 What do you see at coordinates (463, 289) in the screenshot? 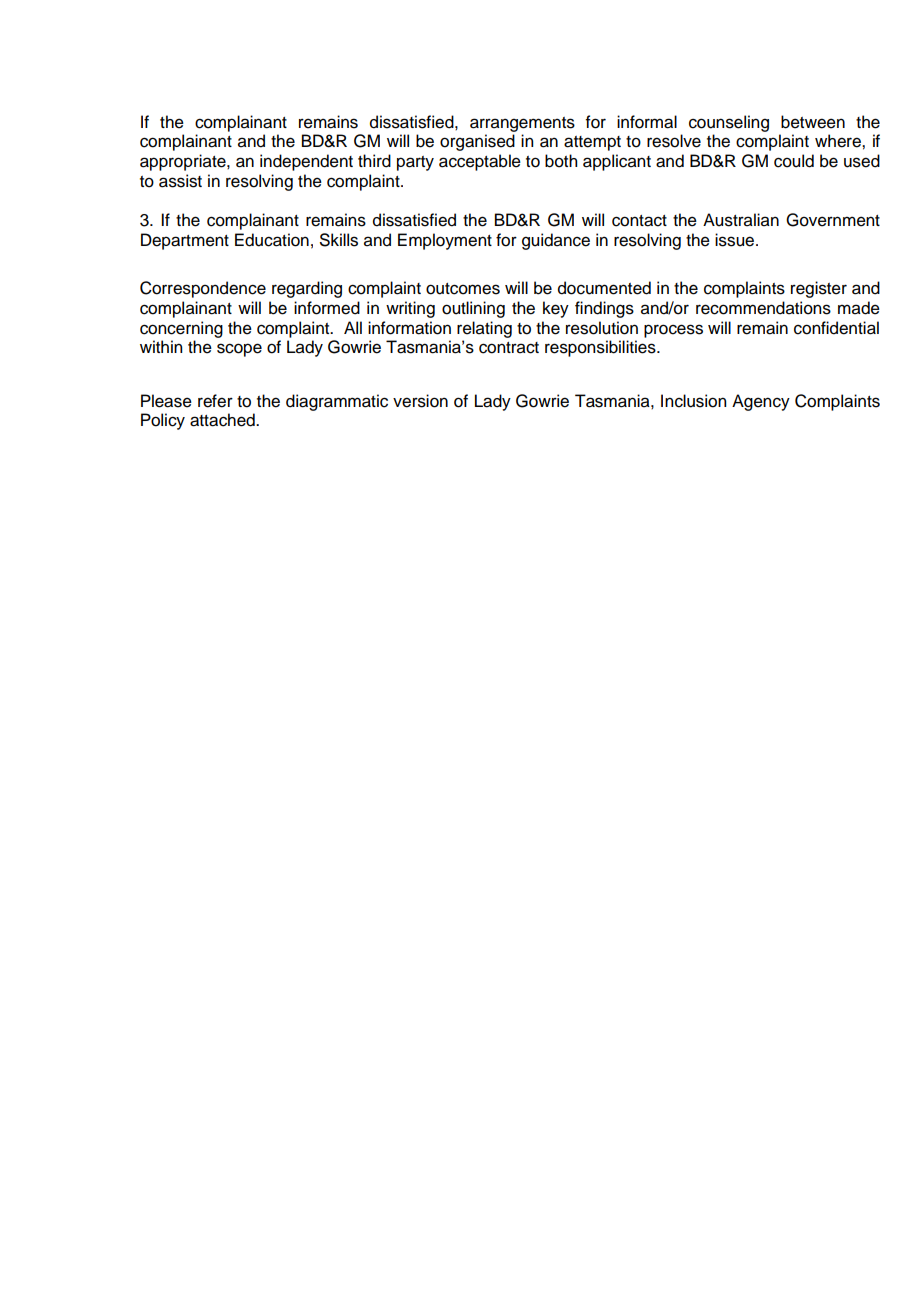
I see `outcomes` at bounding box center [463, 289].
